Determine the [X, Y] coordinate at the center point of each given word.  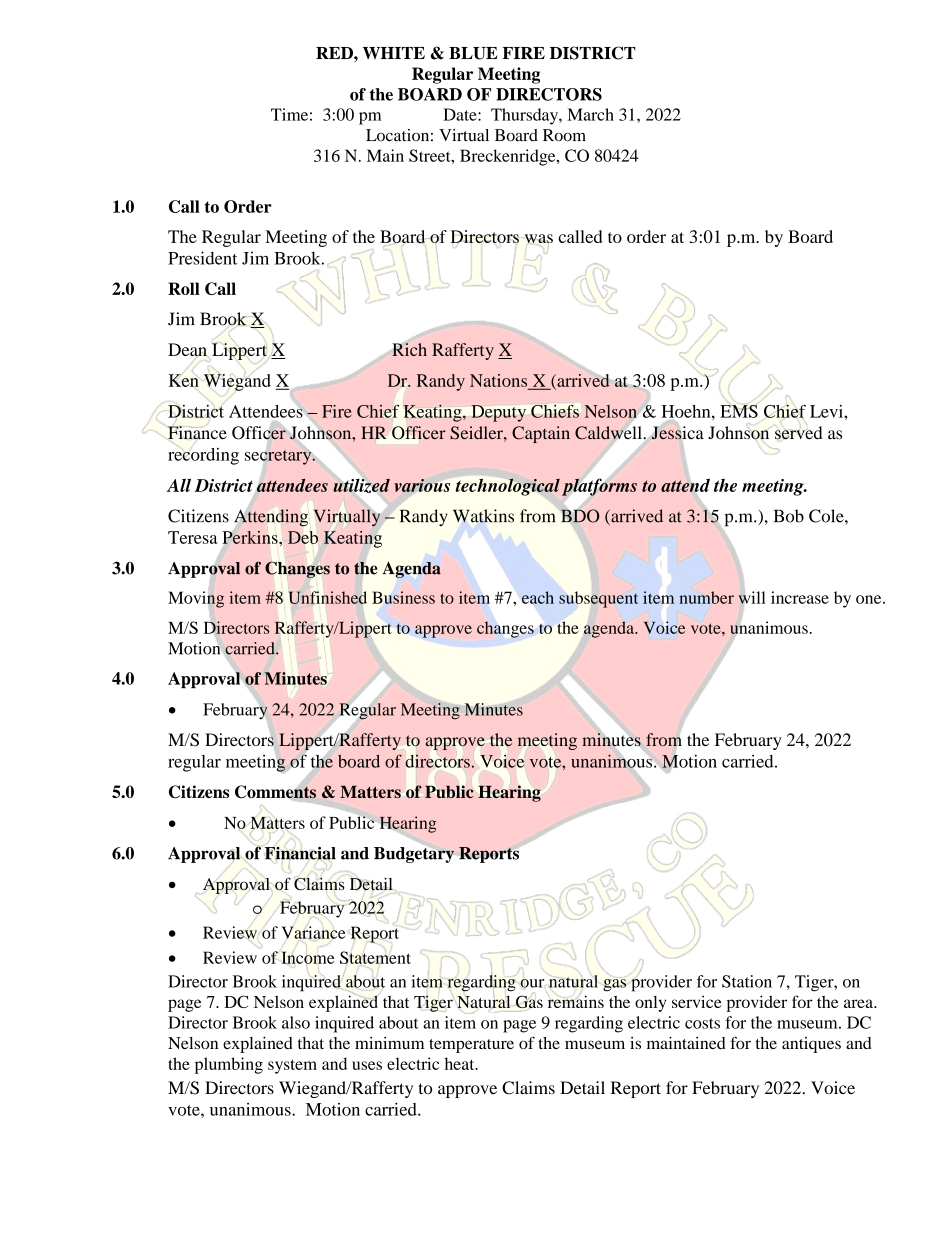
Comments [276, 792]
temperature [471, 1046]
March [590, 114]
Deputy [499, 413]
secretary [279, 457]
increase [800, 597]
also [296, 1022]
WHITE [394, 53]
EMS [739, 411]
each [538, 597]
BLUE [473, 53]
